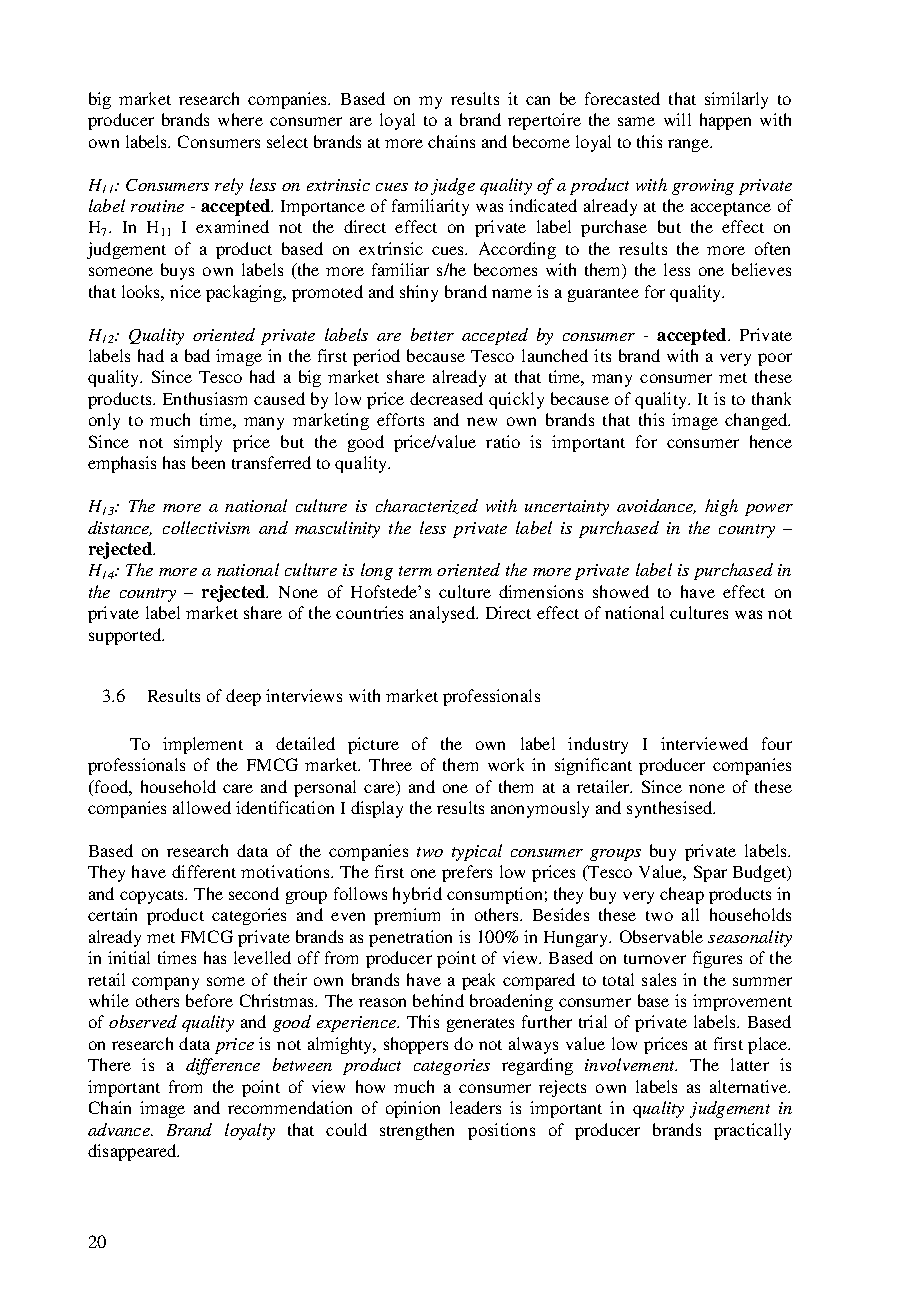  Describe the element at coordinates (133, 1152) in the screenshot. I see `disappeared` at that location.
